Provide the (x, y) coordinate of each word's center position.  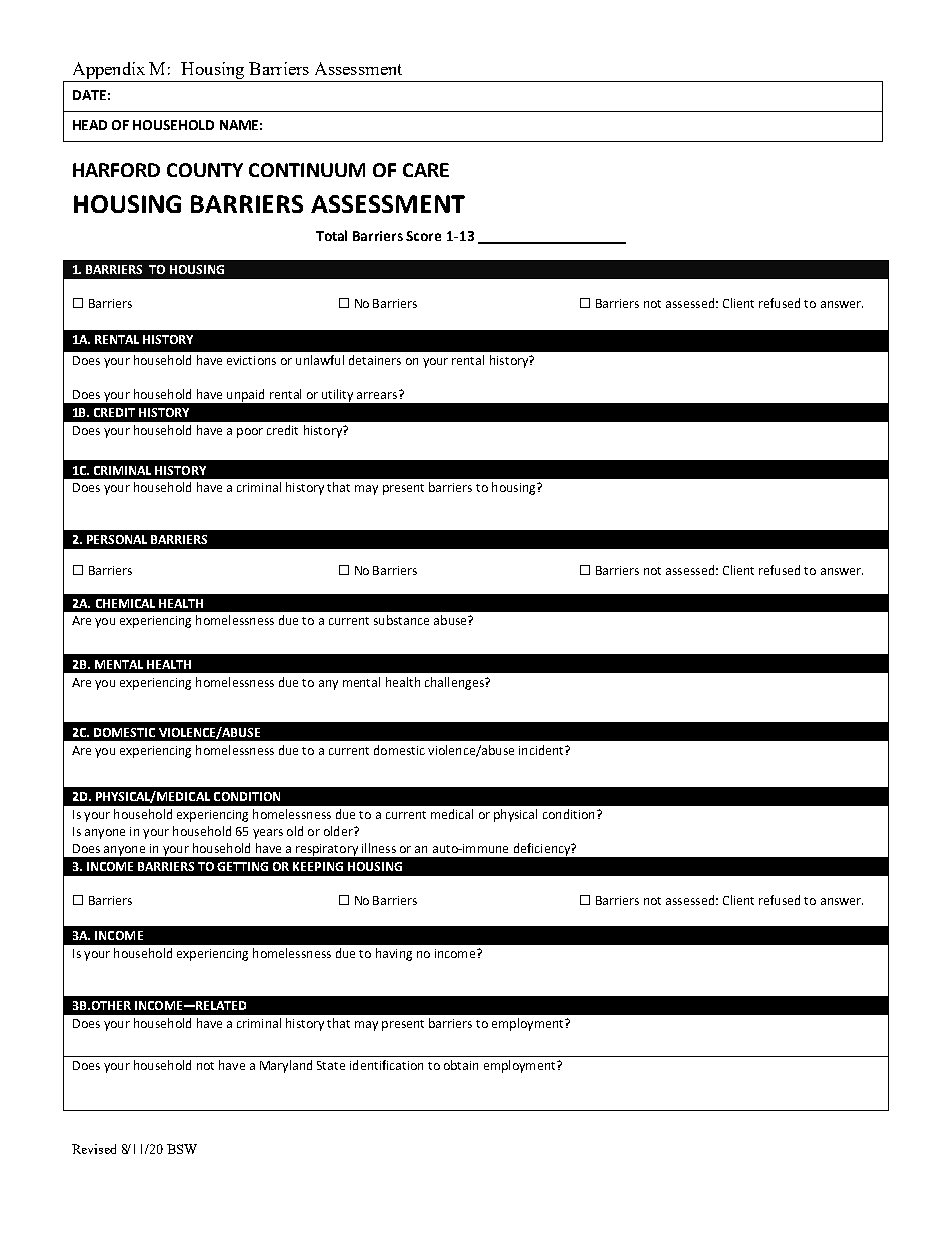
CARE (426, 170)
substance (401, 620)
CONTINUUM (307, 170)
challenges (455, 683)
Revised (94, 1149)
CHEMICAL (125, 603)
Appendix (109, 70)
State (331, 1065)
